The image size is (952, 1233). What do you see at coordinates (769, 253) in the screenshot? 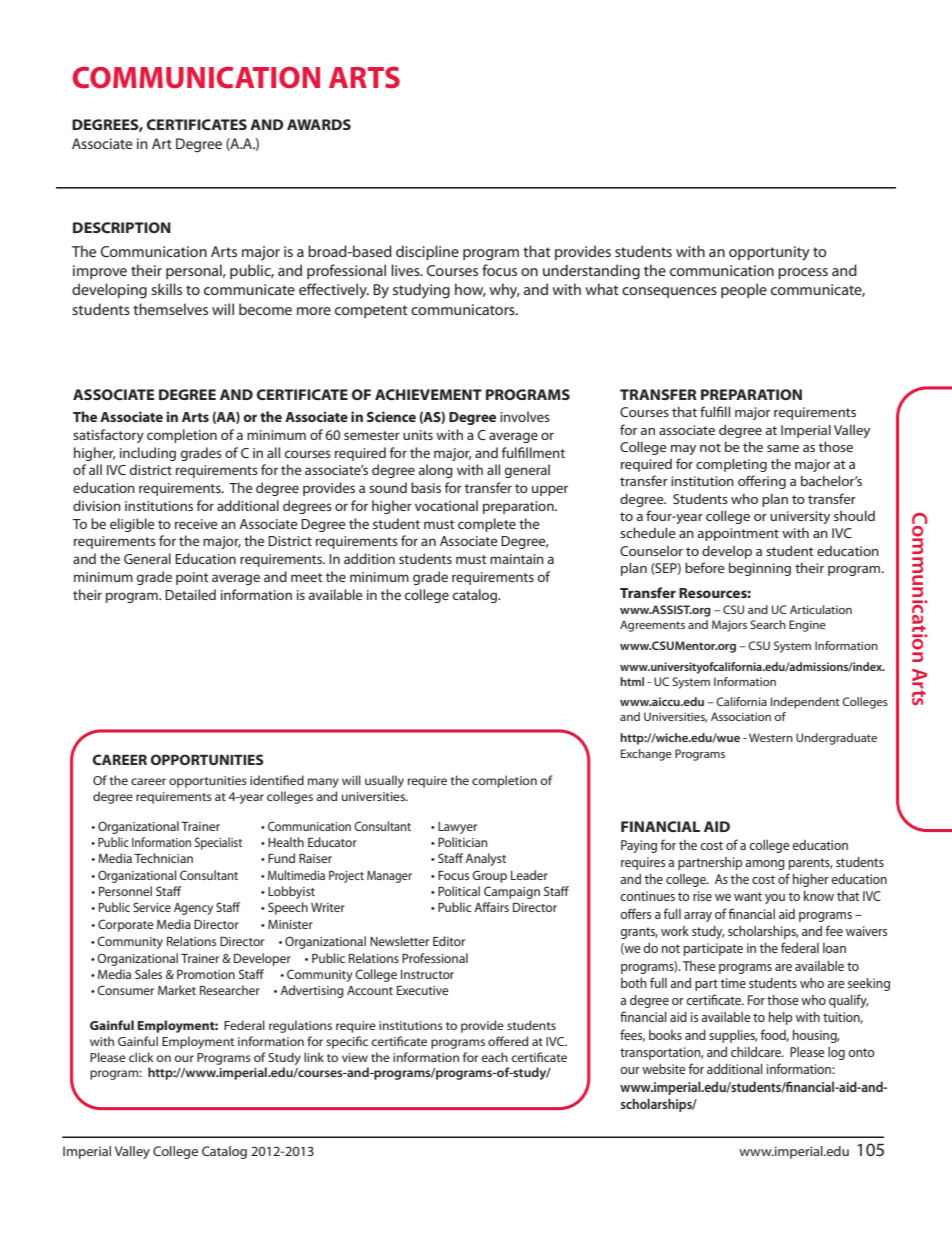
I see `opportunity` at bounding box center [769, 253].
